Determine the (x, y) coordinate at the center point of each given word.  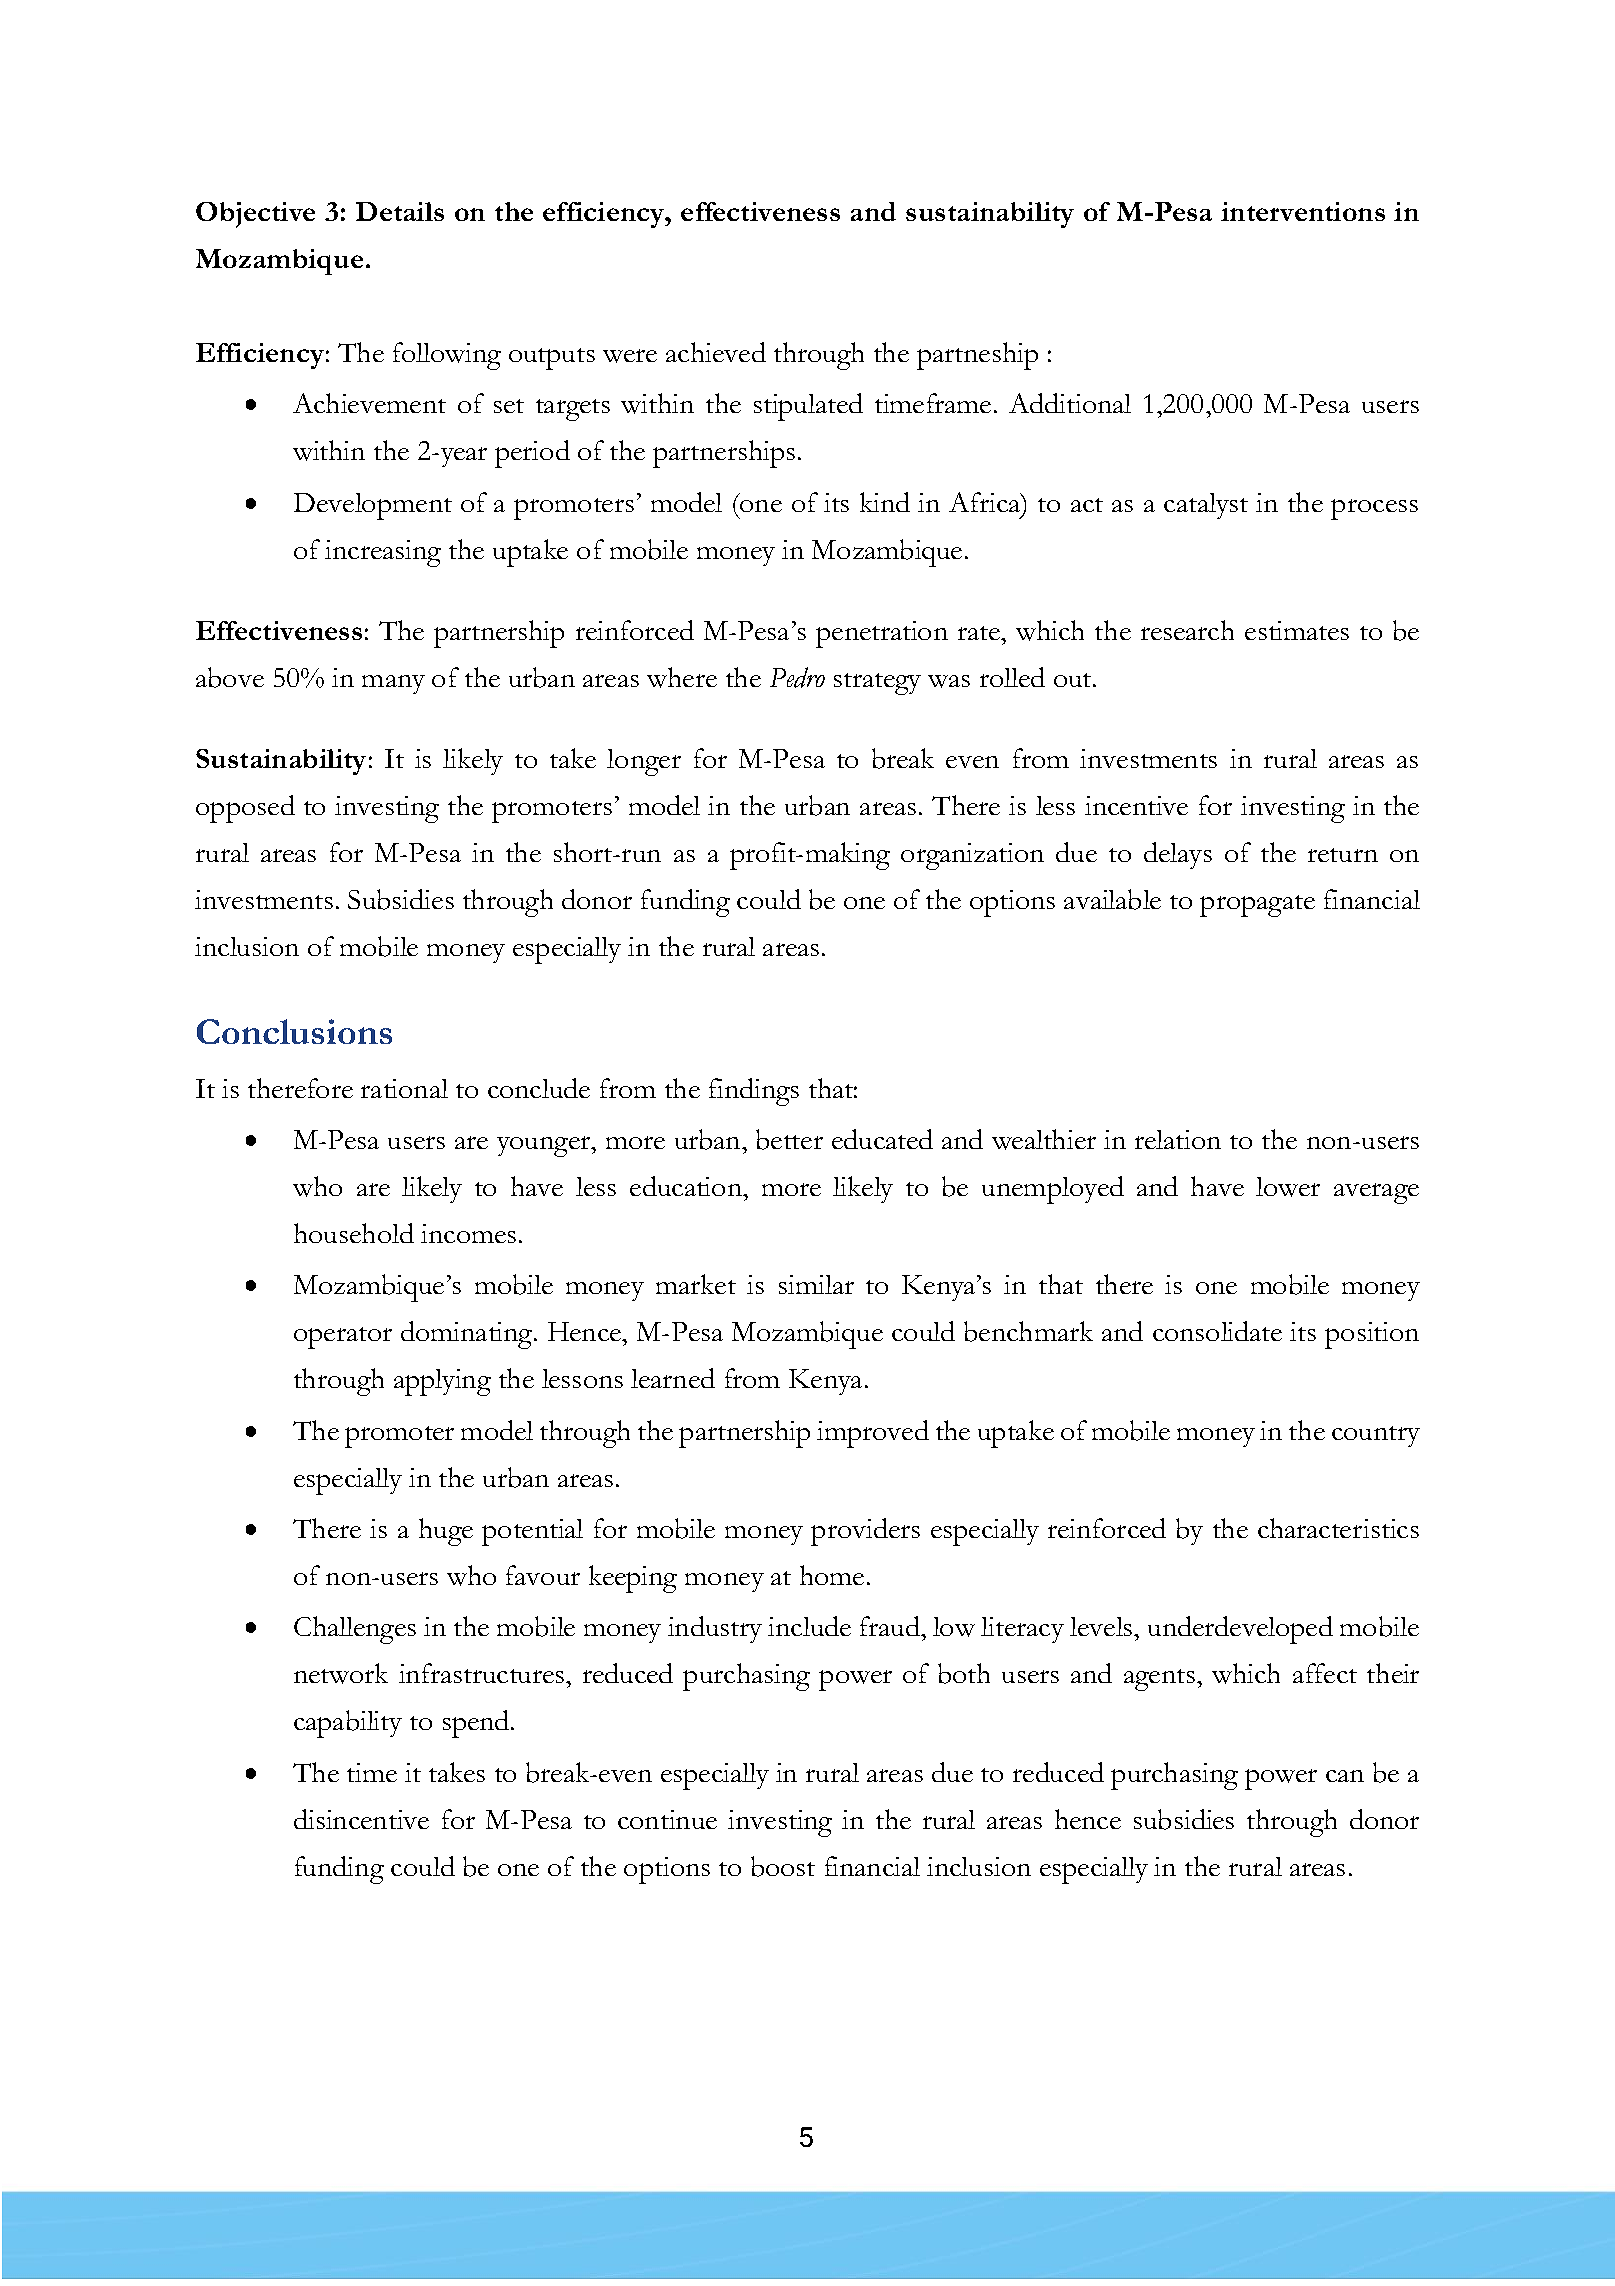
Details (400, 211)
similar (816, 1284)
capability (348, 1724)
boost (783, 1866)
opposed (245, 809)
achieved (716, 352)
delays (1178, 855)
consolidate (1217, 1331)
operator (343, 1338)
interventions (1303, 211)
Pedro (797, 677)
